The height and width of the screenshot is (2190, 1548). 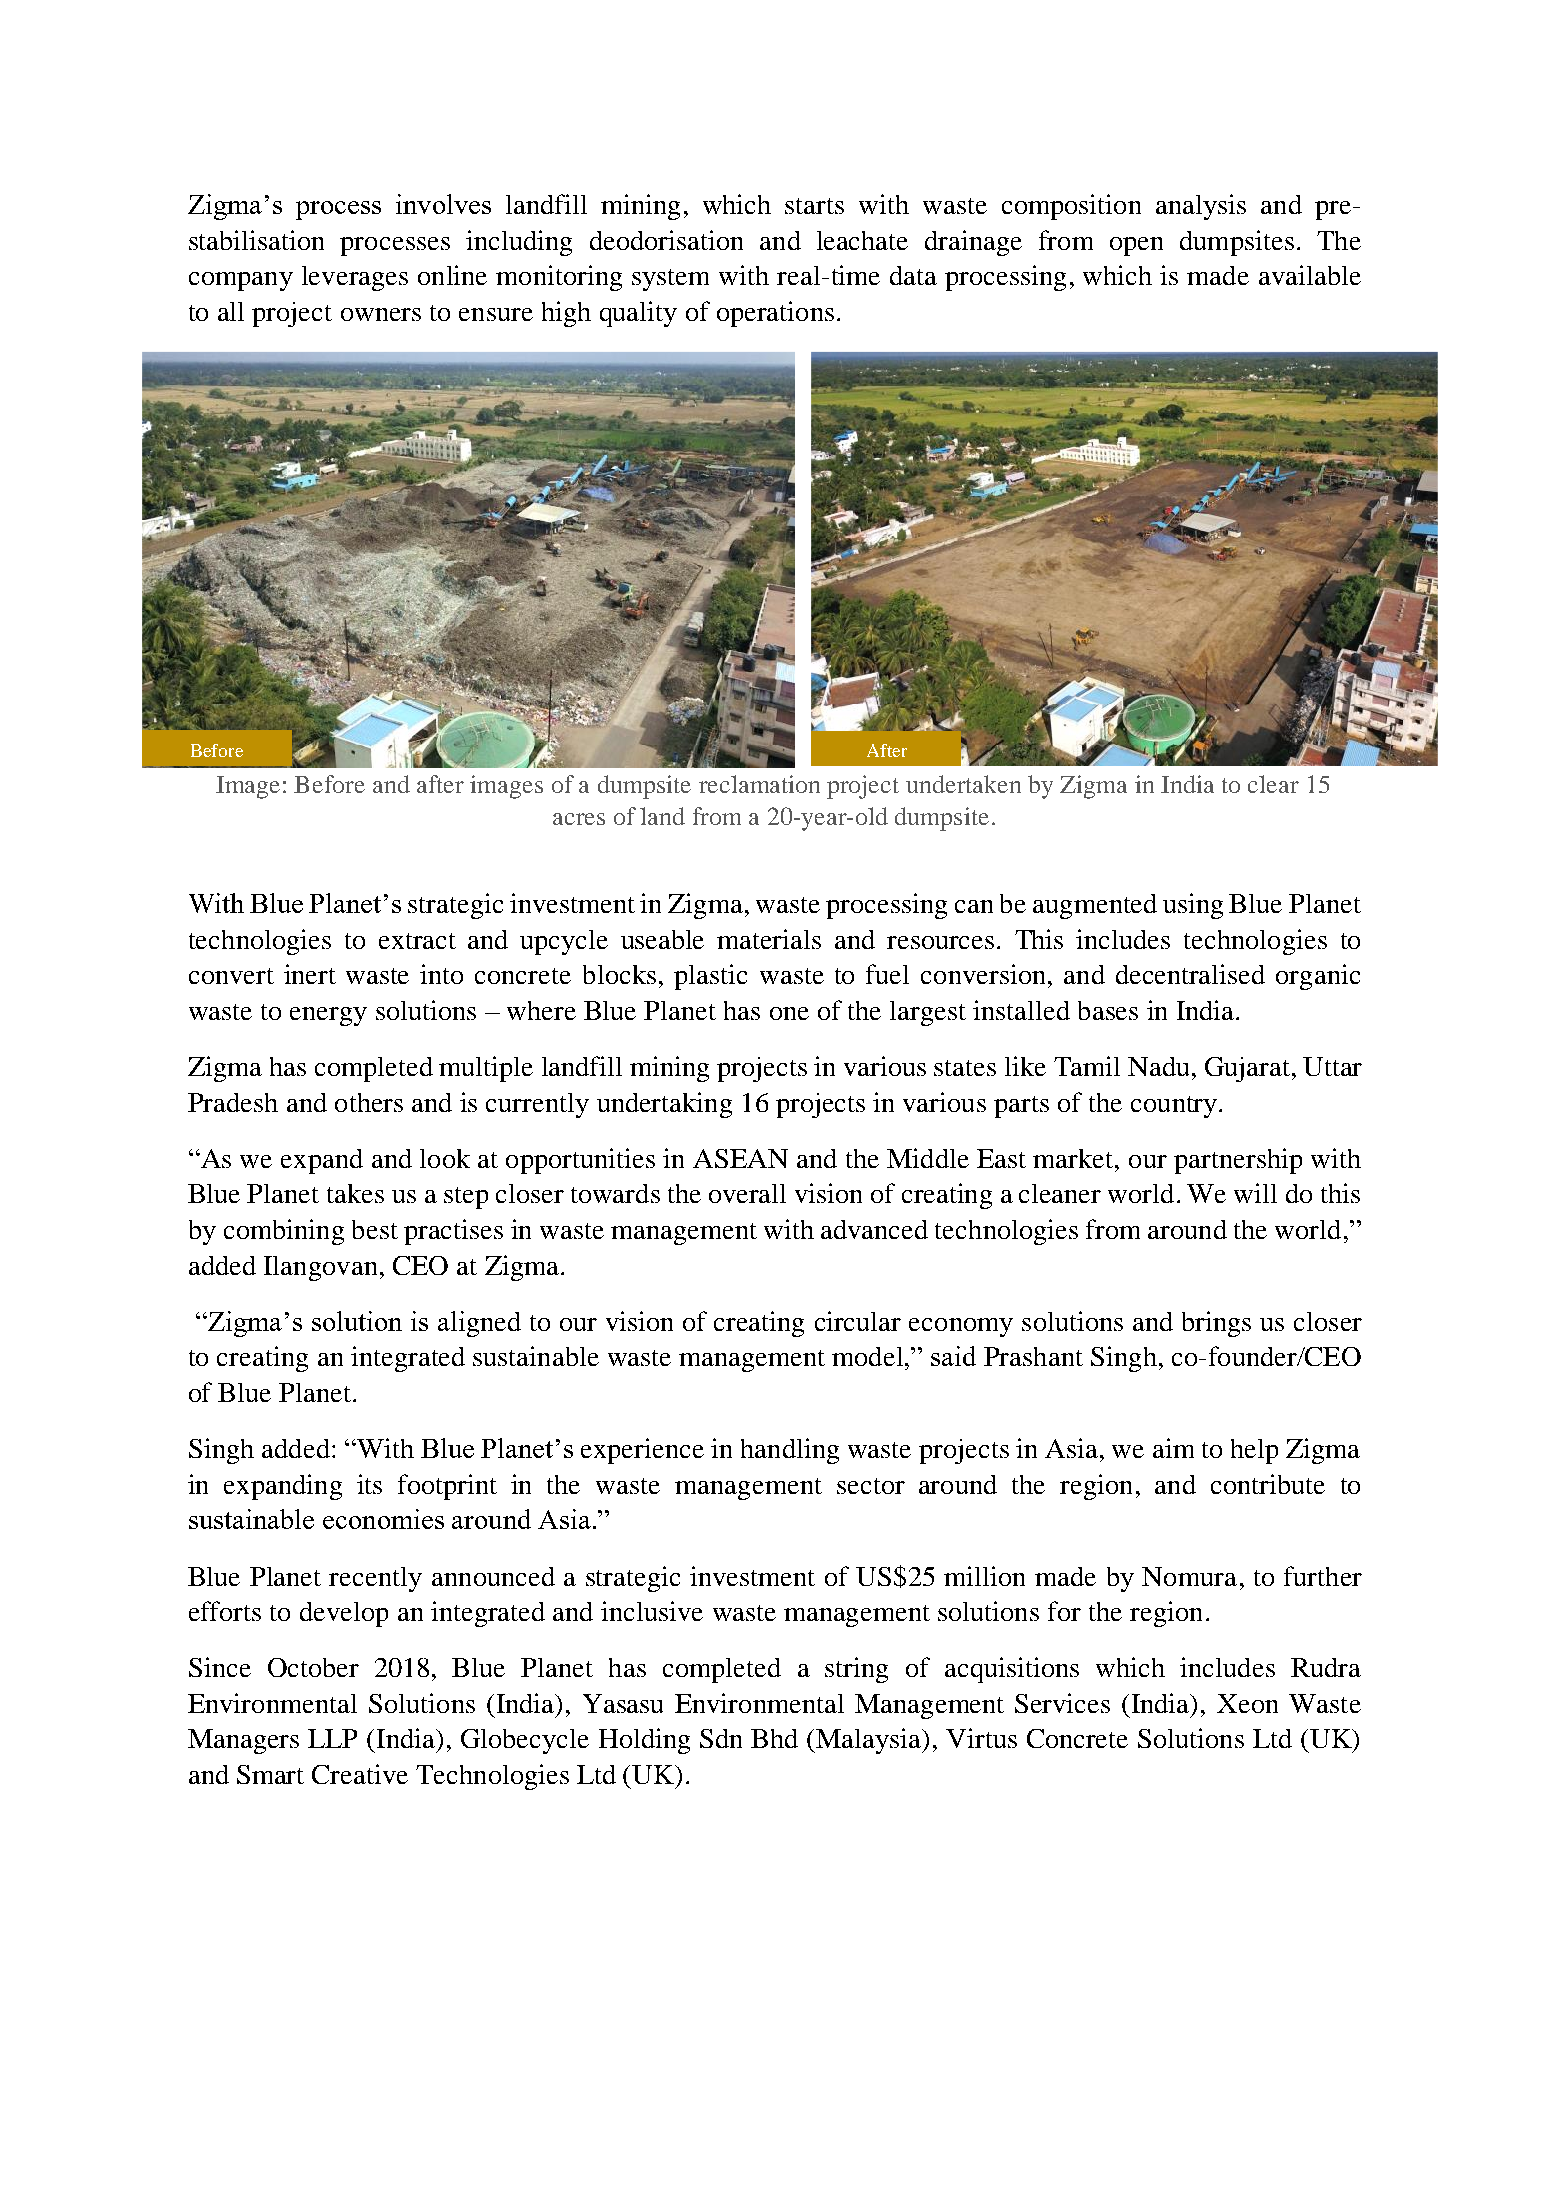 I want to click on energy, so click(x=328, y=1016).
